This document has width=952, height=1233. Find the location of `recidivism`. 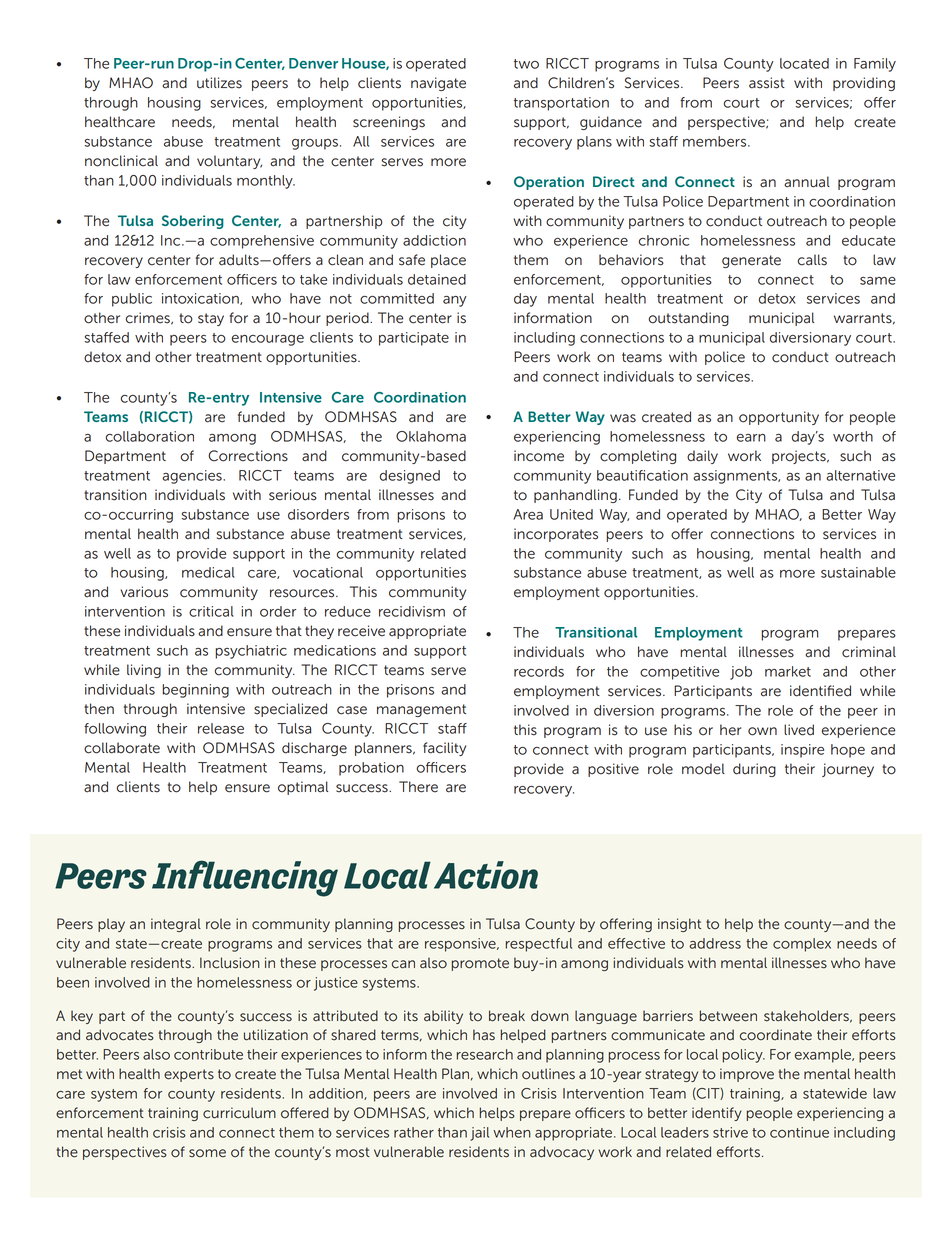

recidivism is located at coordinates (412, 611).
